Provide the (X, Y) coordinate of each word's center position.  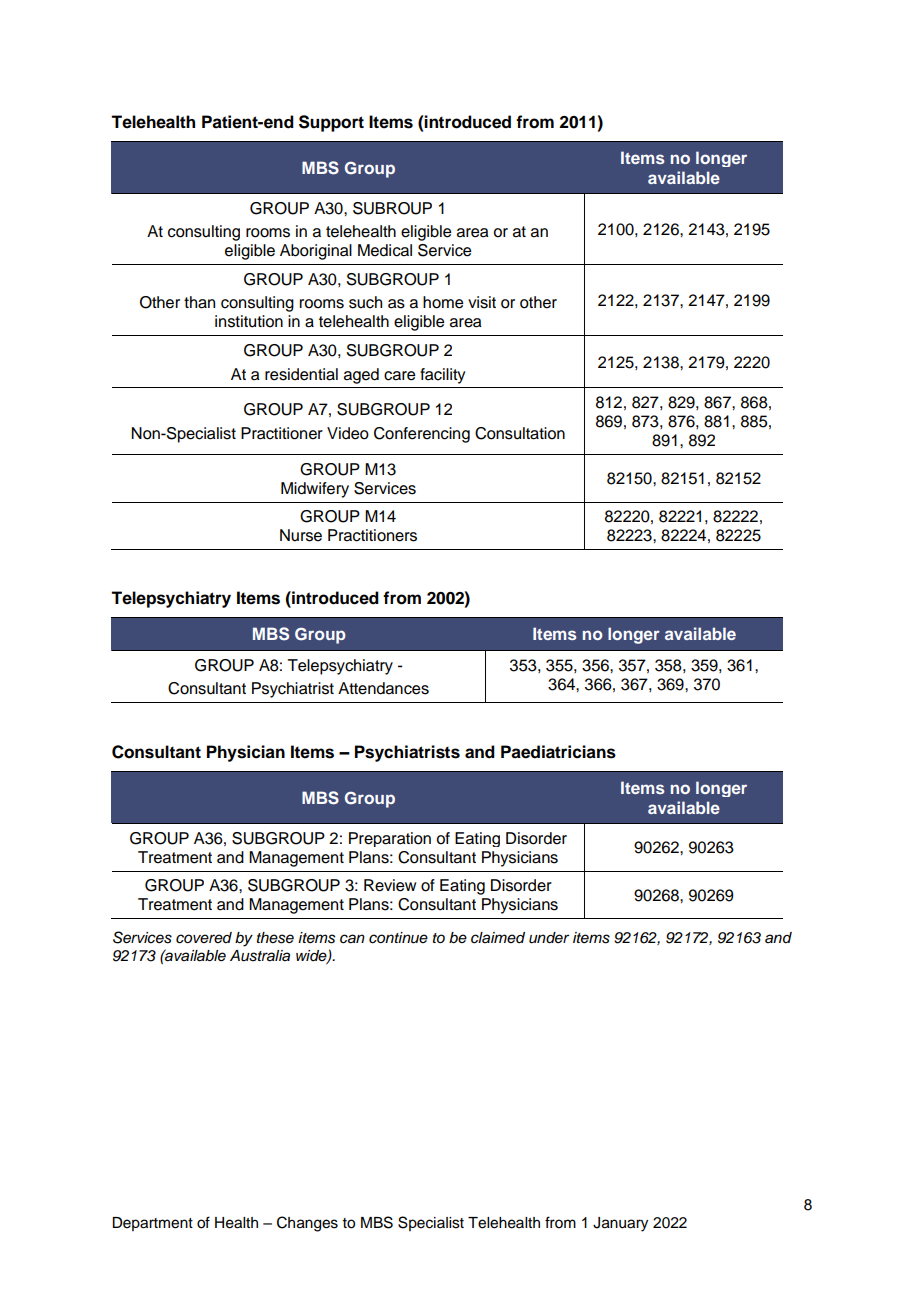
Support (331, 123)
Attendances (383, 688)
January (620, 1224)
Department (152, 1224)
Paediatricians (558, 752)
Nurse (301, 535)
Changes (307, 1224)
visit (482, 302)
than (199, 302)
